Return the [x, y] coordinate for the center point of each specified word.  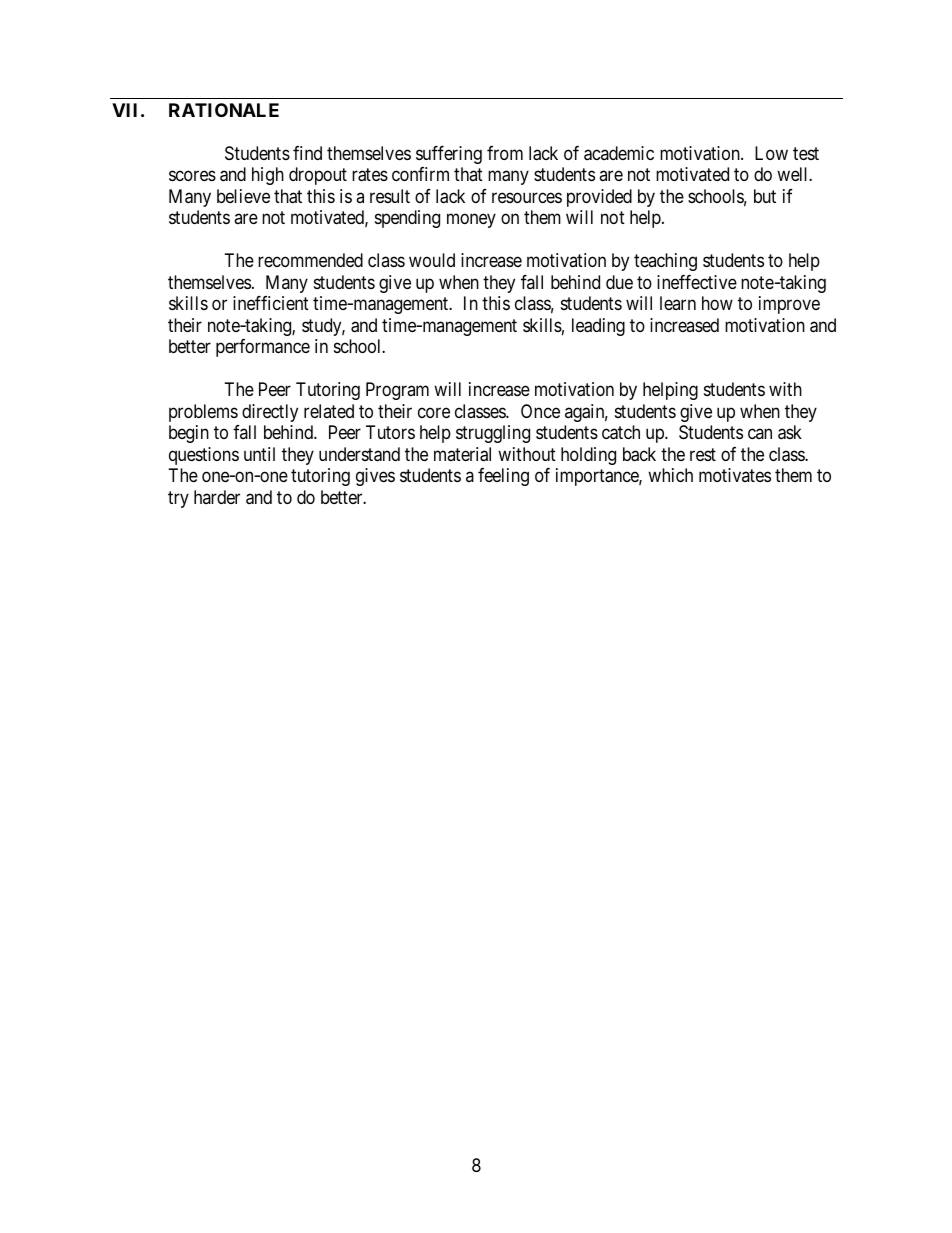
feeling [503, 477]
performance [263, 348]
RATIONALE [224, 110]
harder [217, 497]
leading [598, 327]
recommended [310, 260]
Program [397, 391]
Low [771, 153]
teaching [665, 262]
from [505, 153]
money [471, 221]
